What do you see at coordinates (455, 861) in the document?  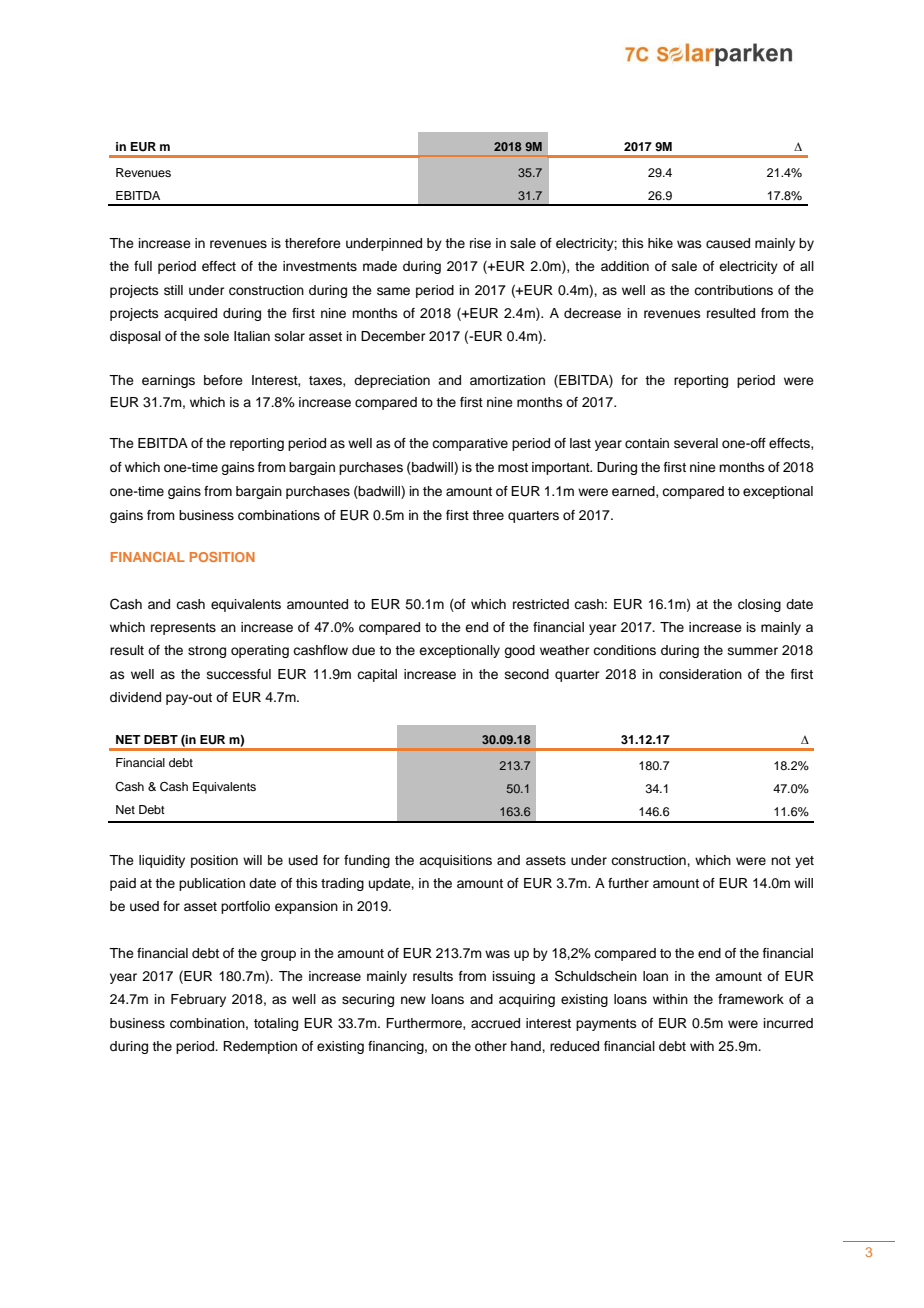 I see `acquisitions` at bounding box center [455, 861].
